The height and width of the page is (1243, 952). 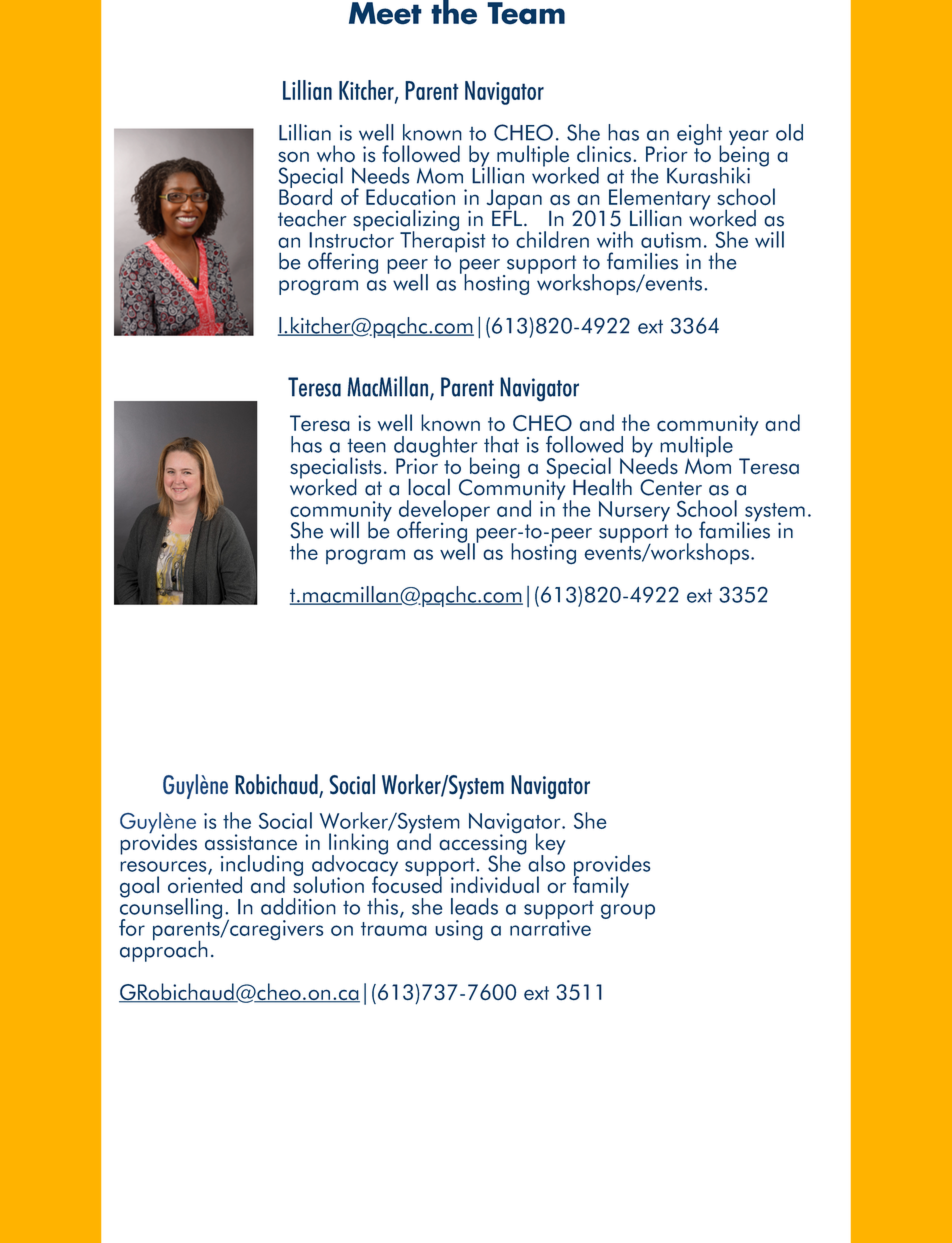 What do you see at coordinates (459, 930) in the page?
I see `using` at bounding box center [459, 930].
